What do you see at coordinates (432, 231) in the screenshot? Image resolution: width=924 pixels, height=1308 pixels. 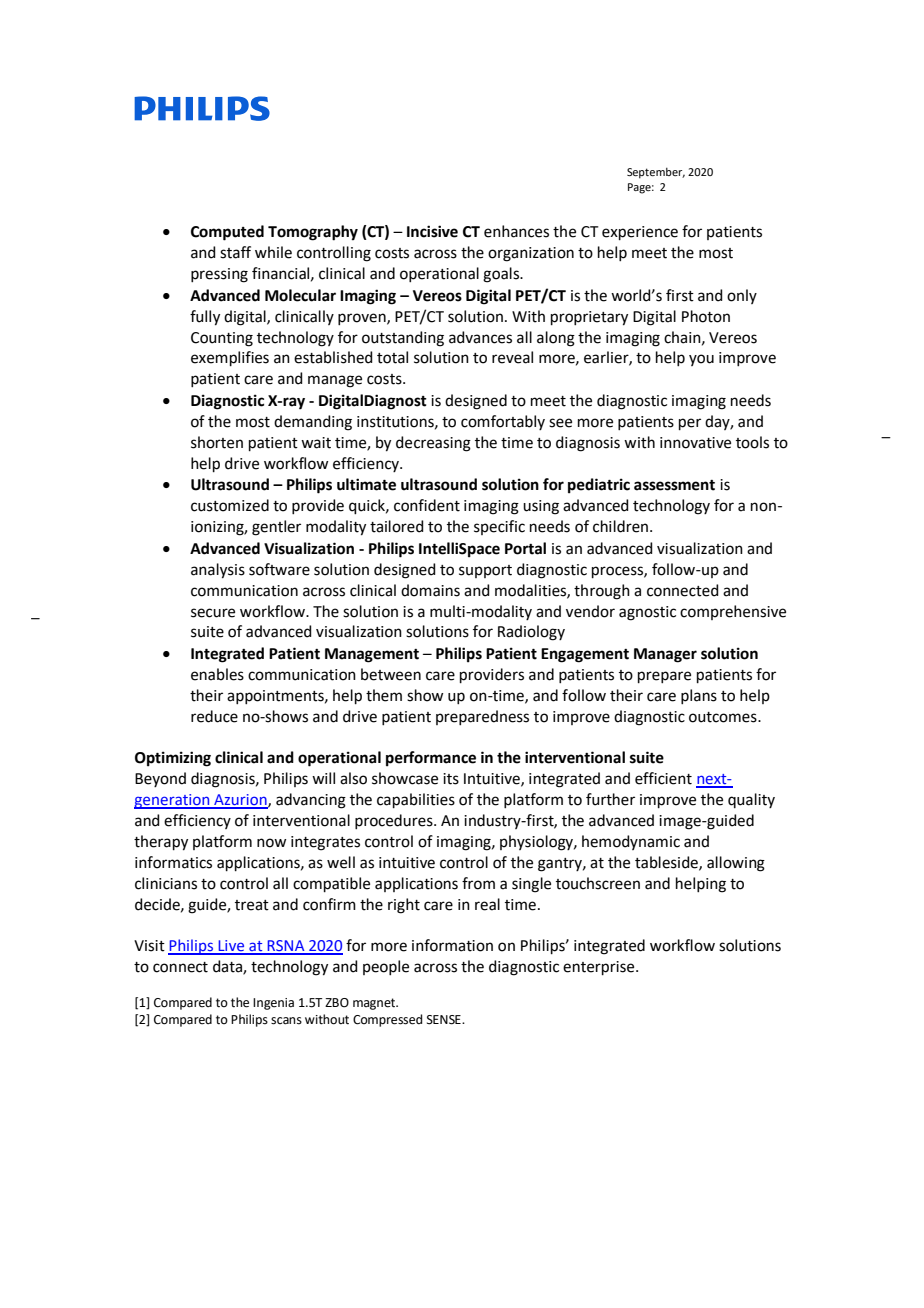 I see `Incisive` at bounding box center [432, 231].
